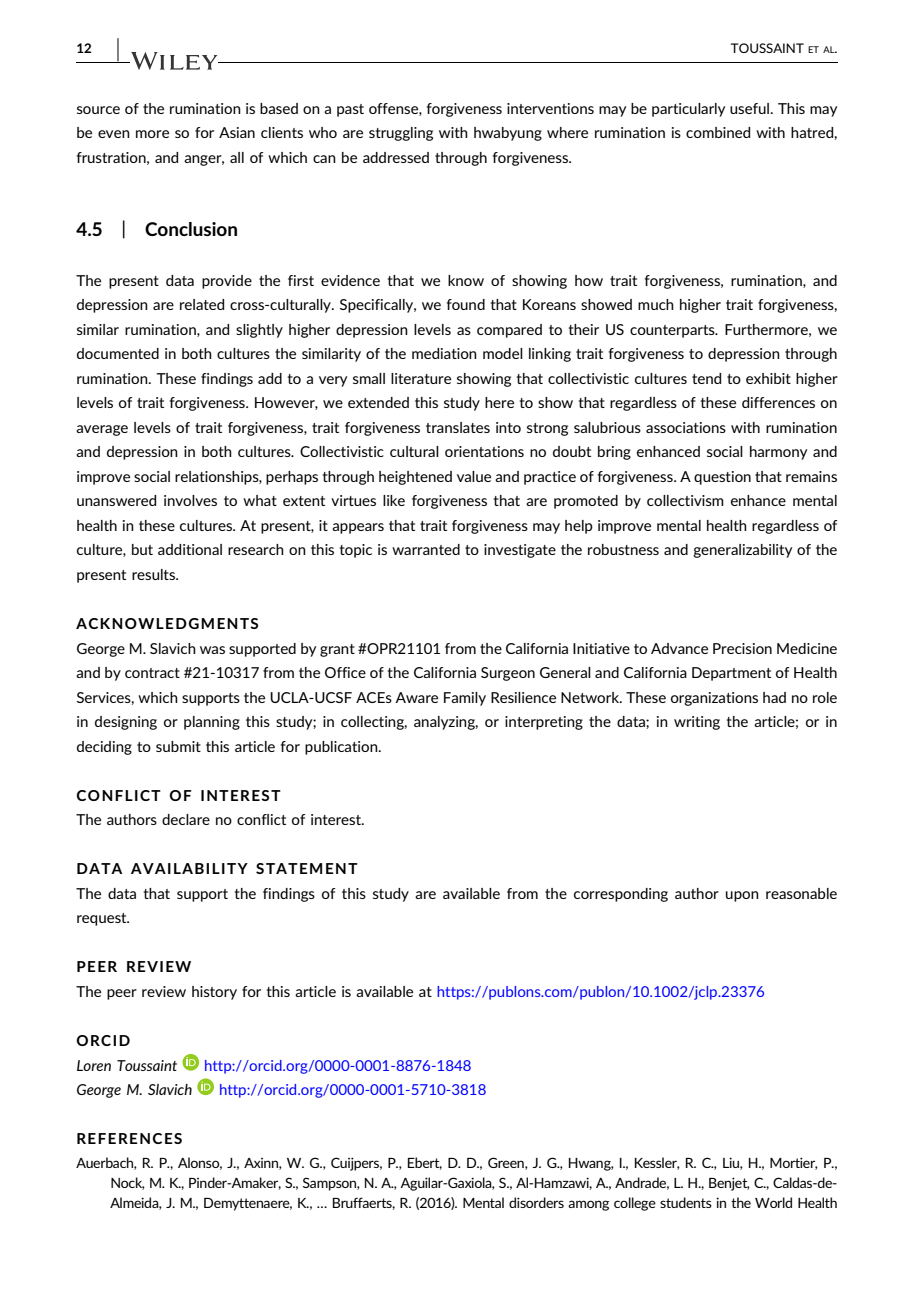  I want to click on World, so click(773, 1202).
